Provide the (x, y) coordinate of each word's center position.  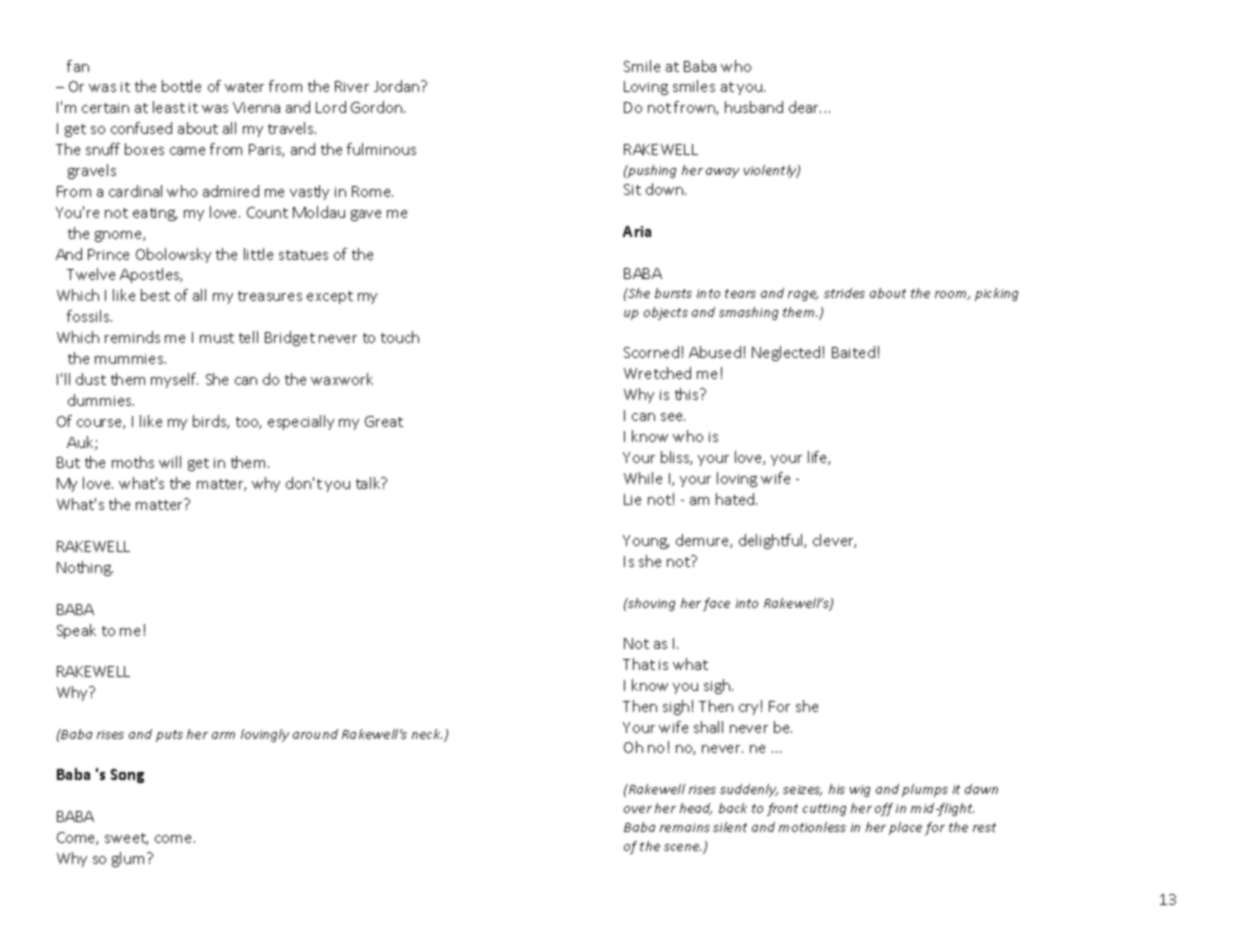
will (170, 462)
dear (805, 107)
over (638, 809)
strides (844, 293)
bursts (673, 293)
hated (736, 499)
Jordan (398, 86)
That (639, 664)
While (643, 478)
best (155, 295)
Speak (76, 631)
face (716, 604)
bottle (181, 86)
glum (128, 859)
